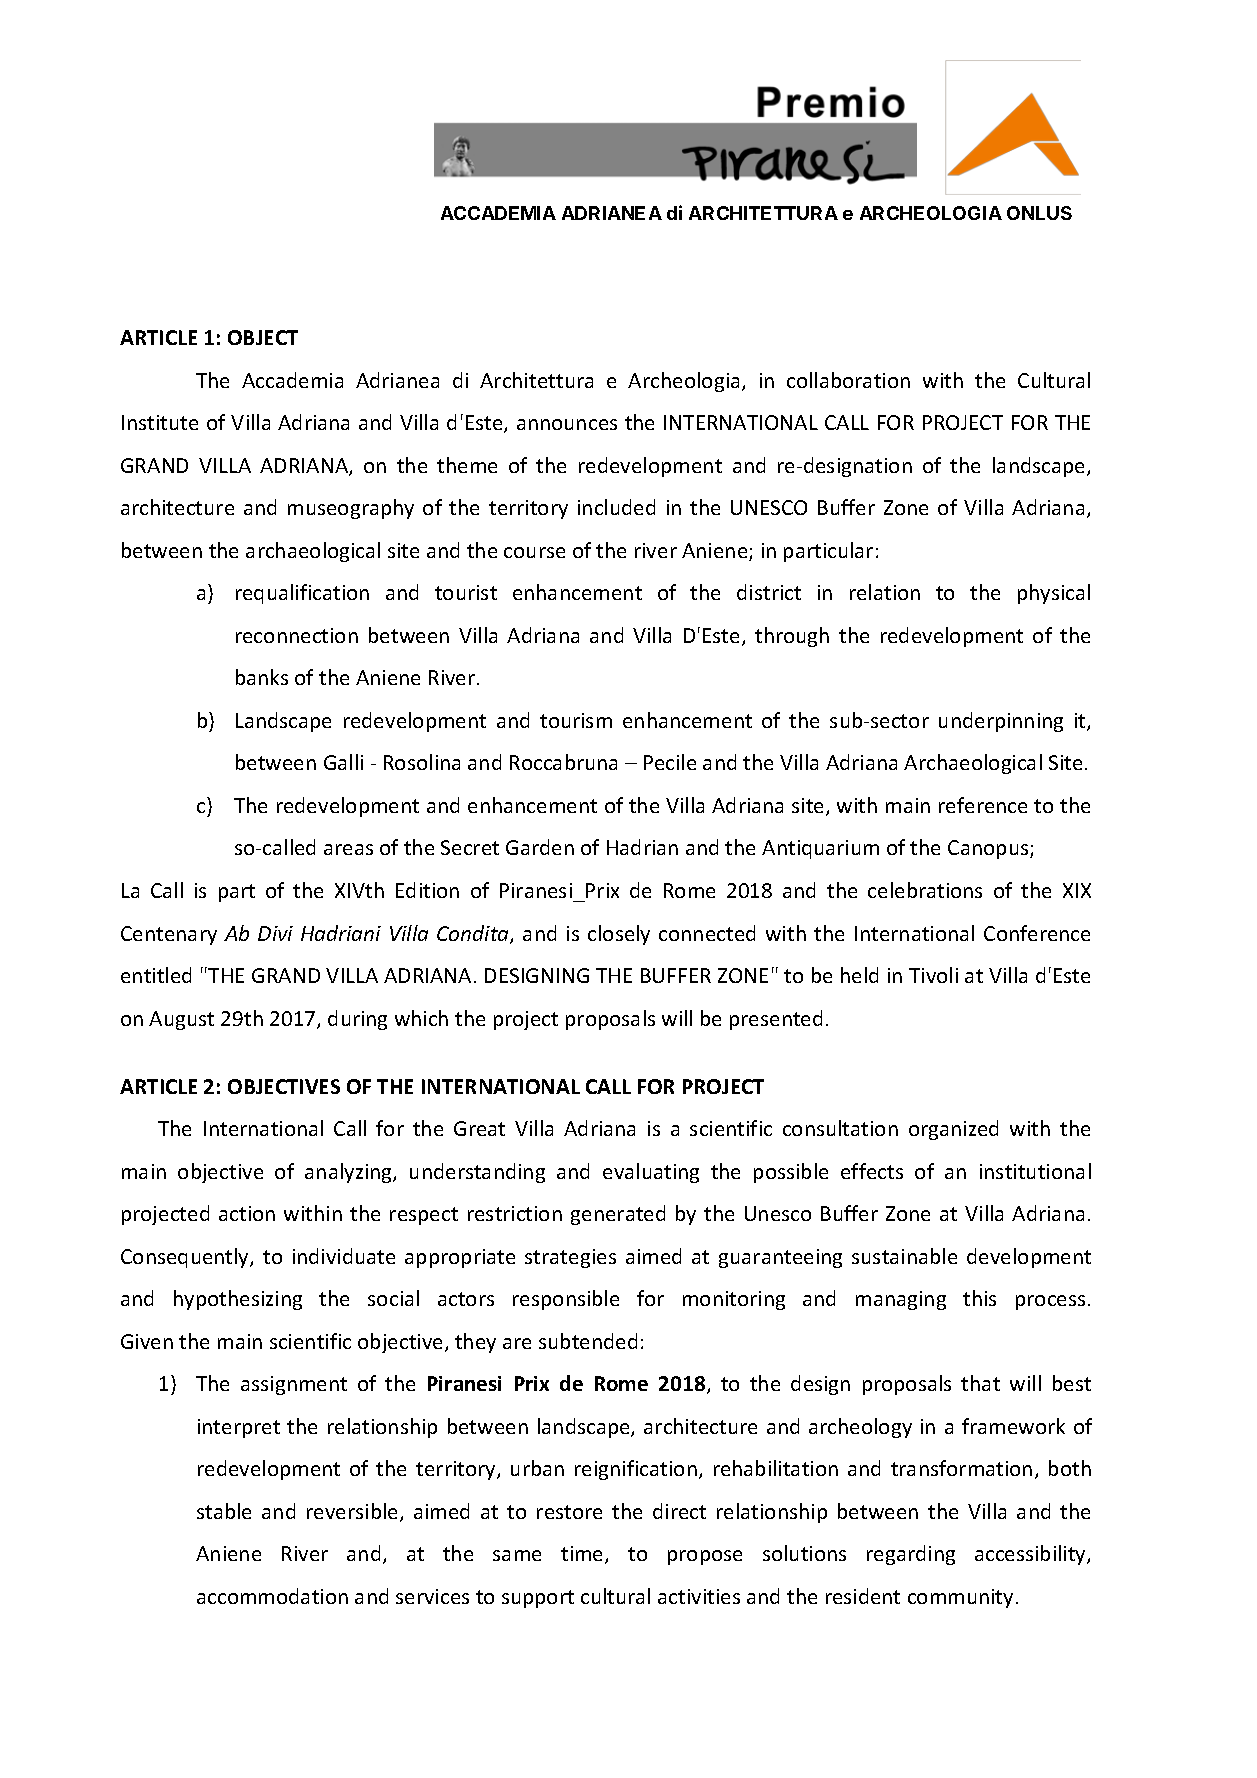 The width and height of the screenshot is (1257, 1778). What do you see at coordinates (567, 424) in the screenshot?
I see `announces` at bounding box center [567, 424].
